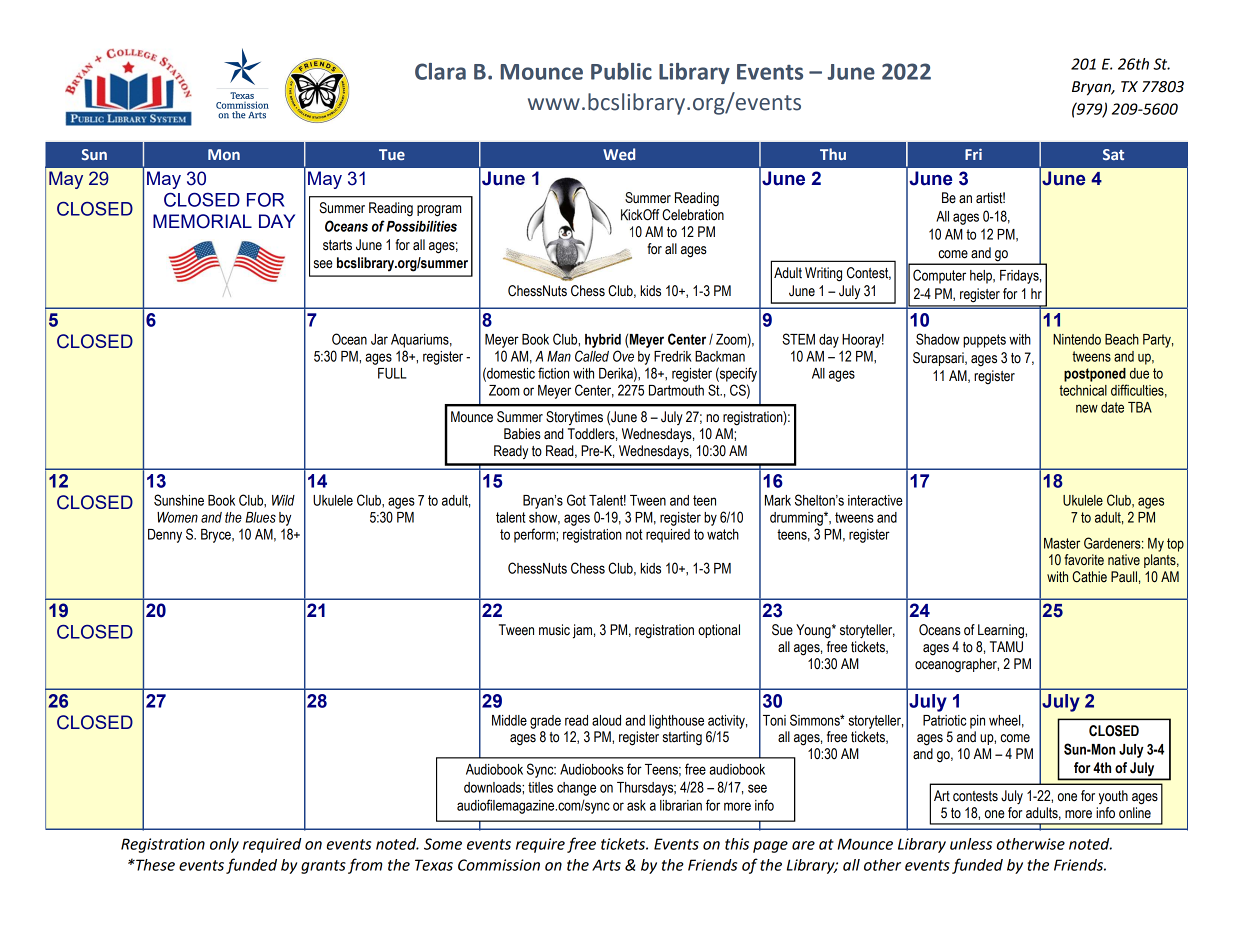  What do you see at coordinates (1087, 408) in the screenshot?
I see `new` at bounding box center [1087, 408].
